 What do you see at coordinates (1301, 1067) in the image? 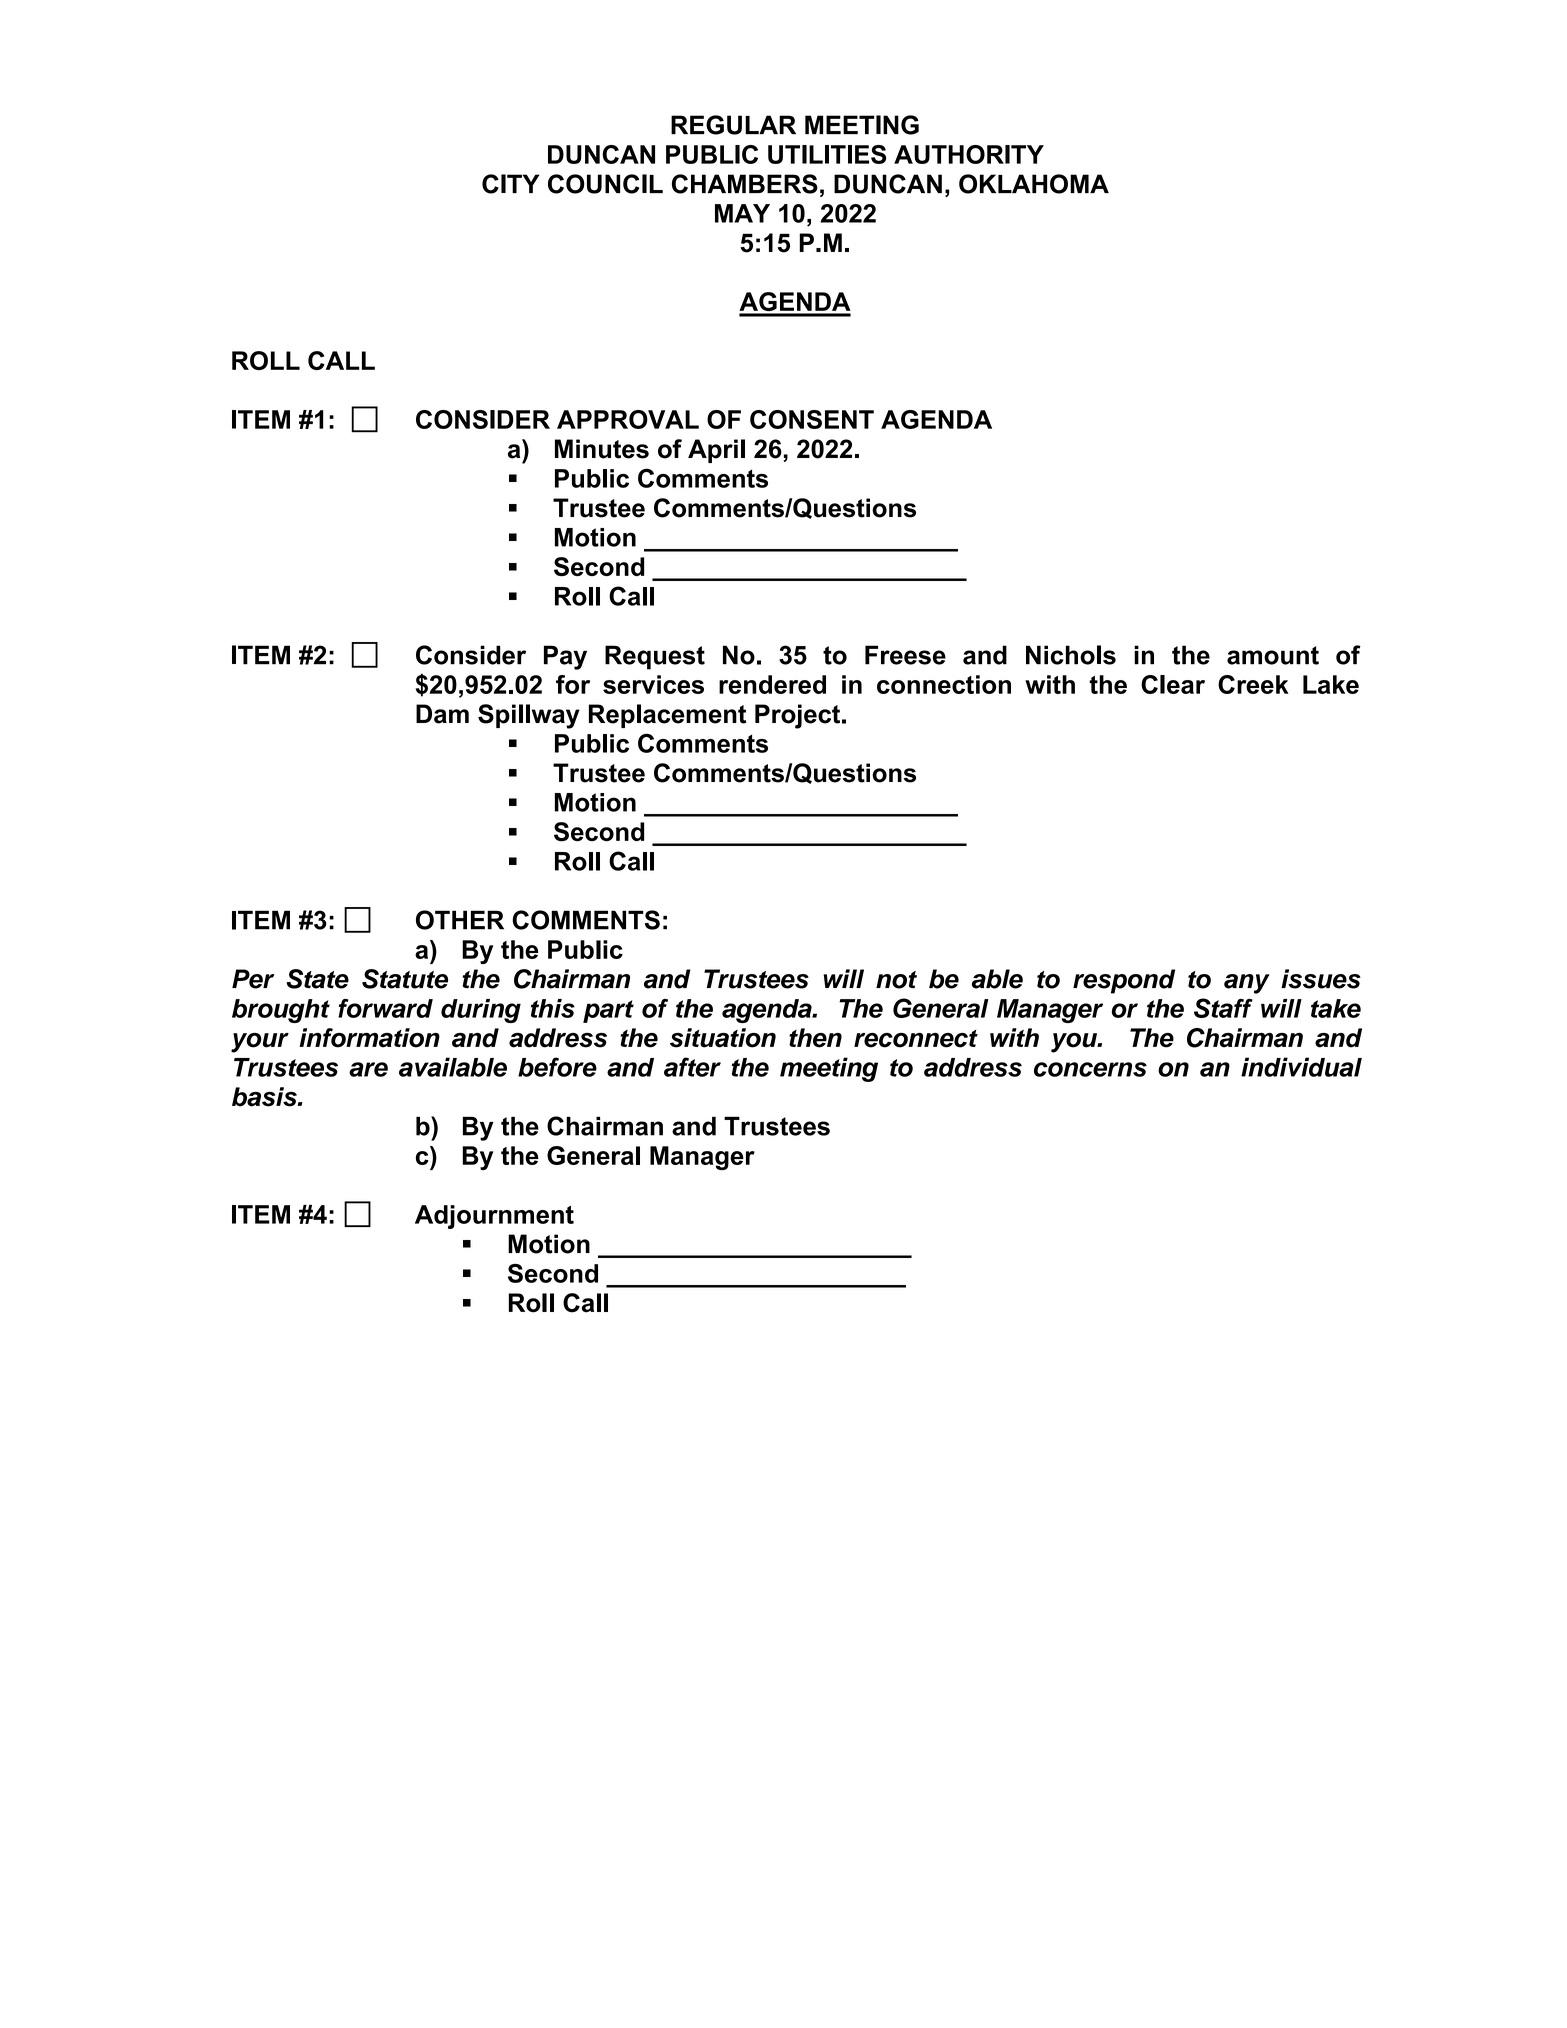
I see `individual` at bounding box center [1301, 1067].
